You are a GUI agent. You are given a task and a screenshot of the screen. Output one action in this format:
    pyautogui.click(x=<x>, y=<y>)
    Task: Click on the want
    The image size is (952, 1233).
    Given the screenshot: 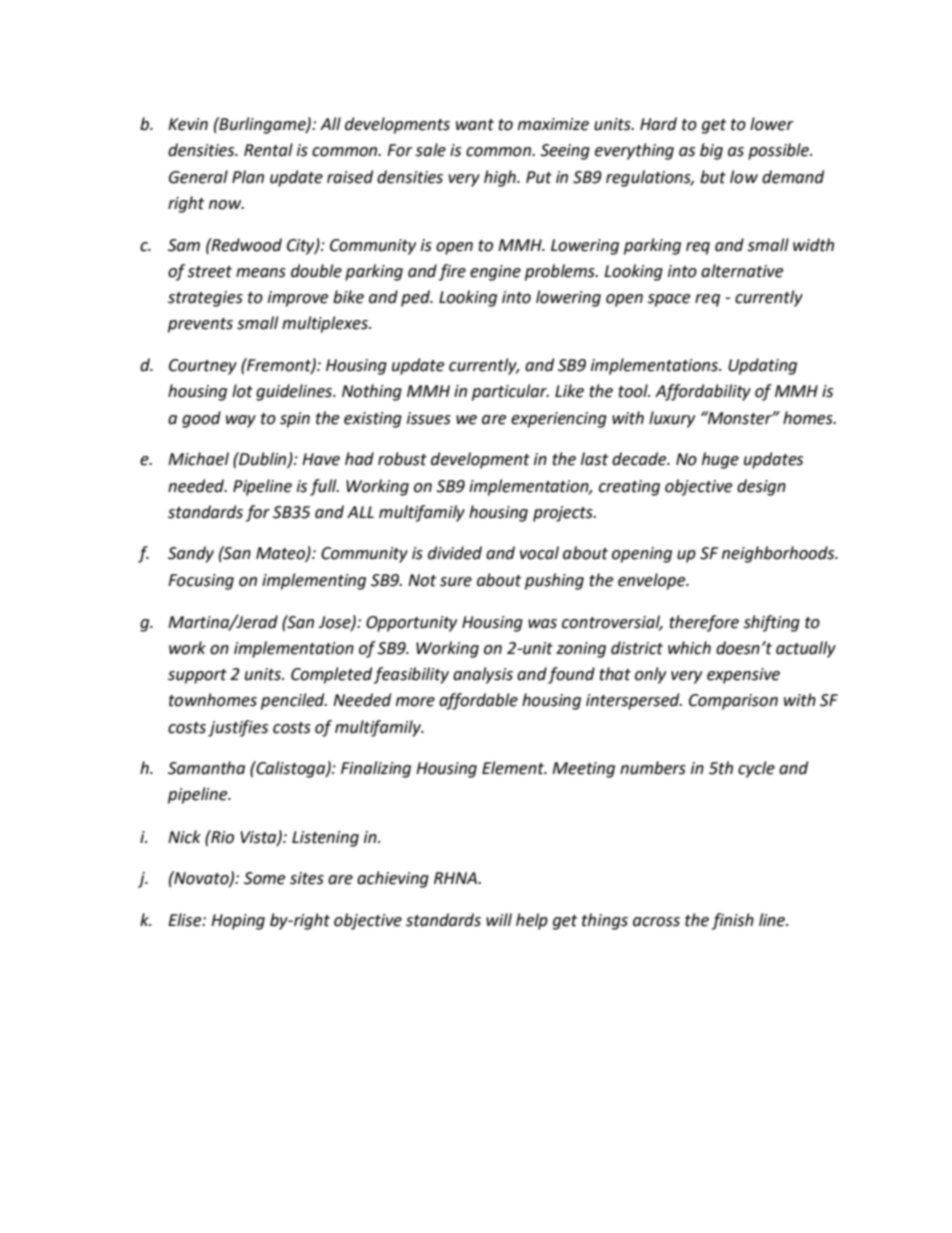 What is the action you would take?
    pyautogui.click(x=475, y=125)
